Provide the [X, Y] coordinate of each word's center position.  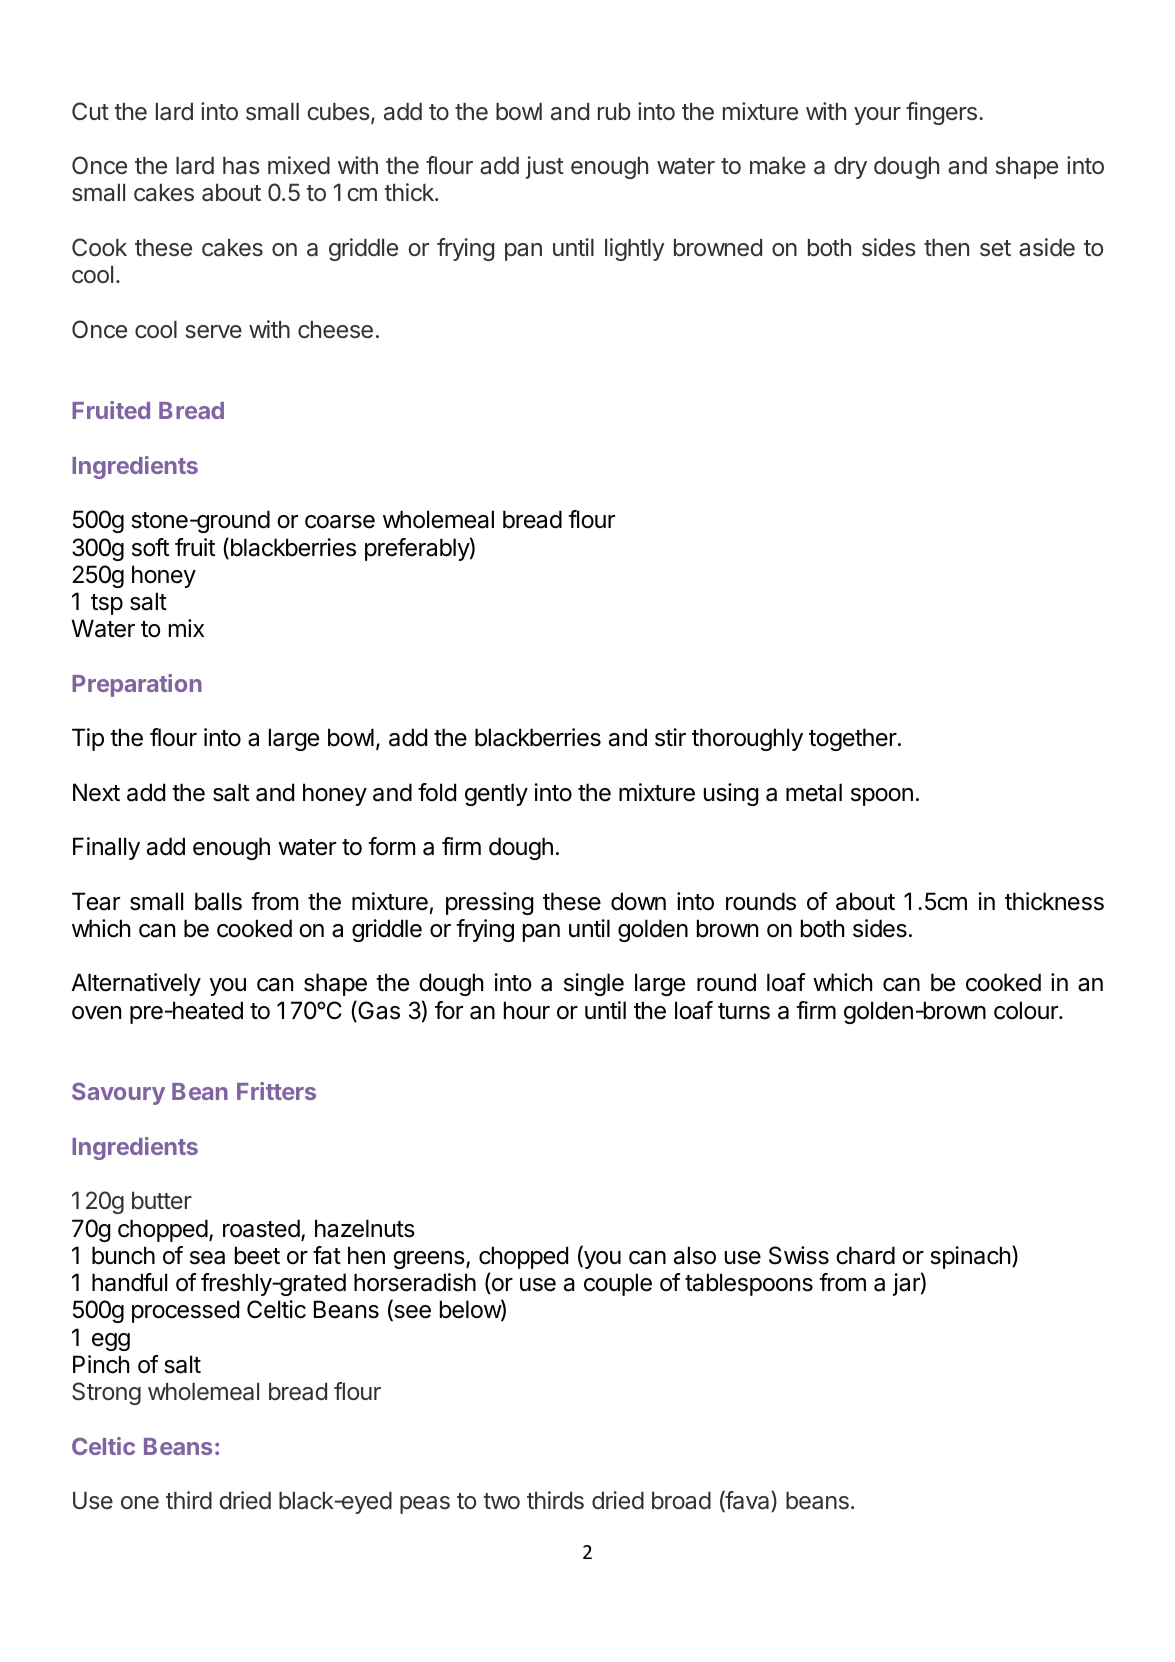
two [501, 1501]
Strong [106, 1393]
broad [681, 1501]
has [241, 166]
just [545, 167]
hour [527, 1010]
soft [150, 547]
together [853, 739]
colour [1027, 1010]
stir [670, 737]
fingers [941, 113]
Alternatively [136, 984]
